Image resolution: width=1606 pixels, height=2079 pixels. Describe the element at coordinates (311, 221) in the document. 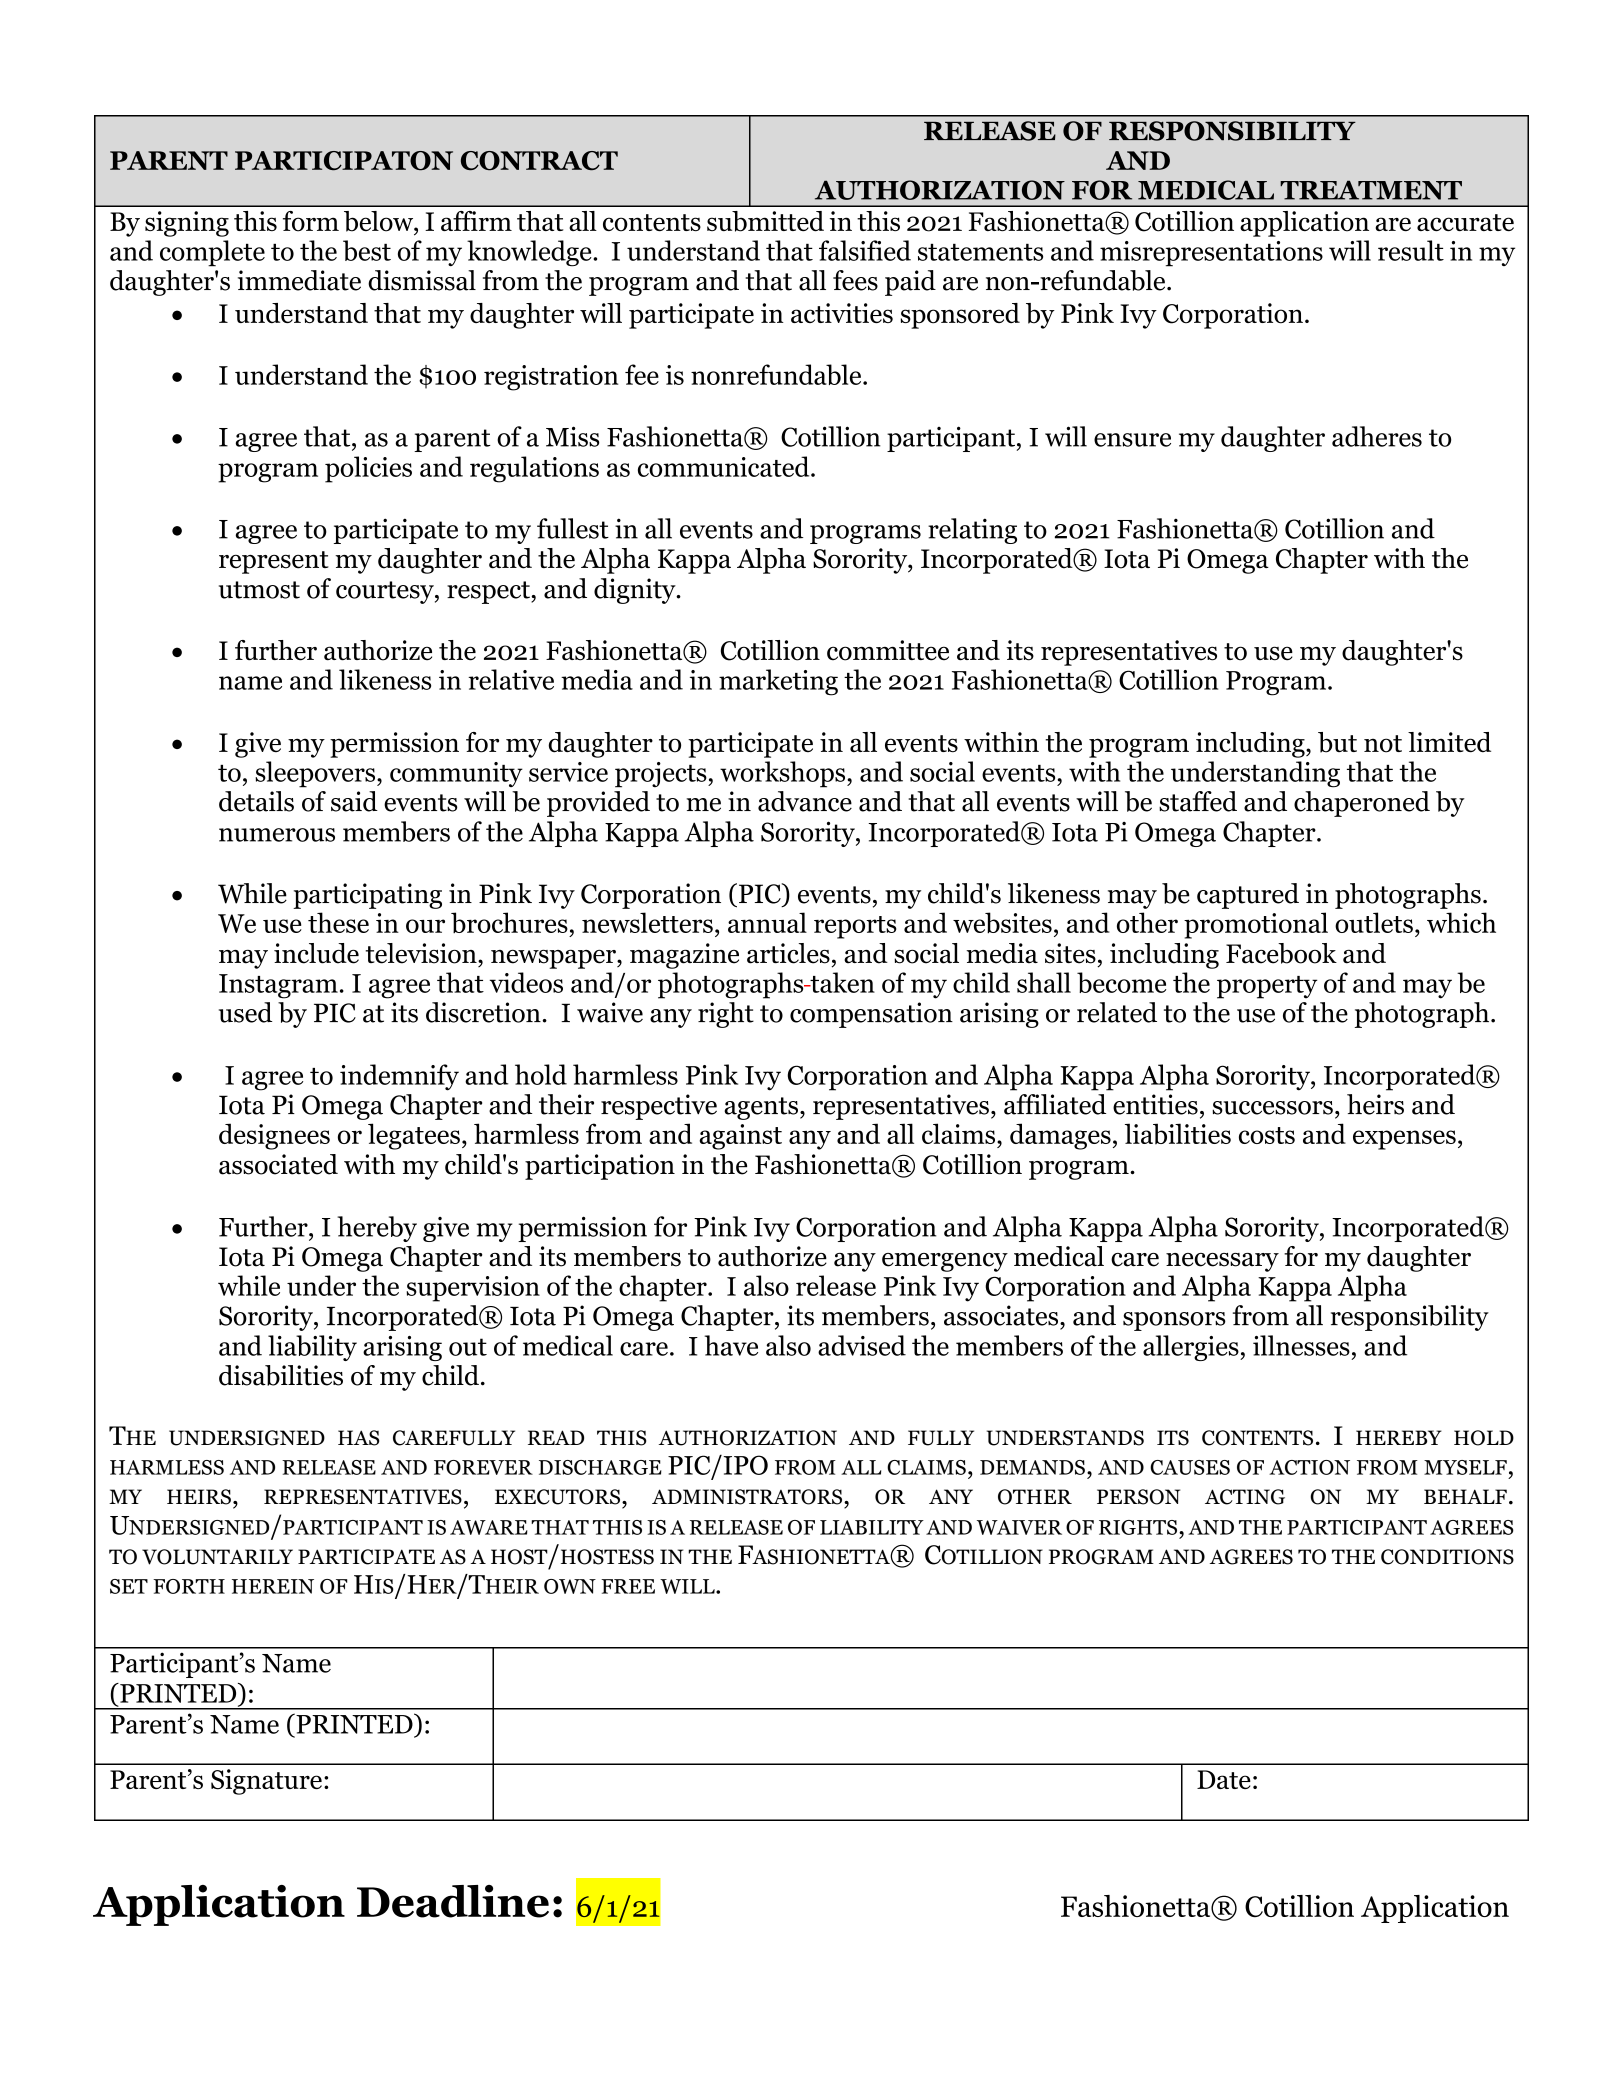

I see `form` at that location.
